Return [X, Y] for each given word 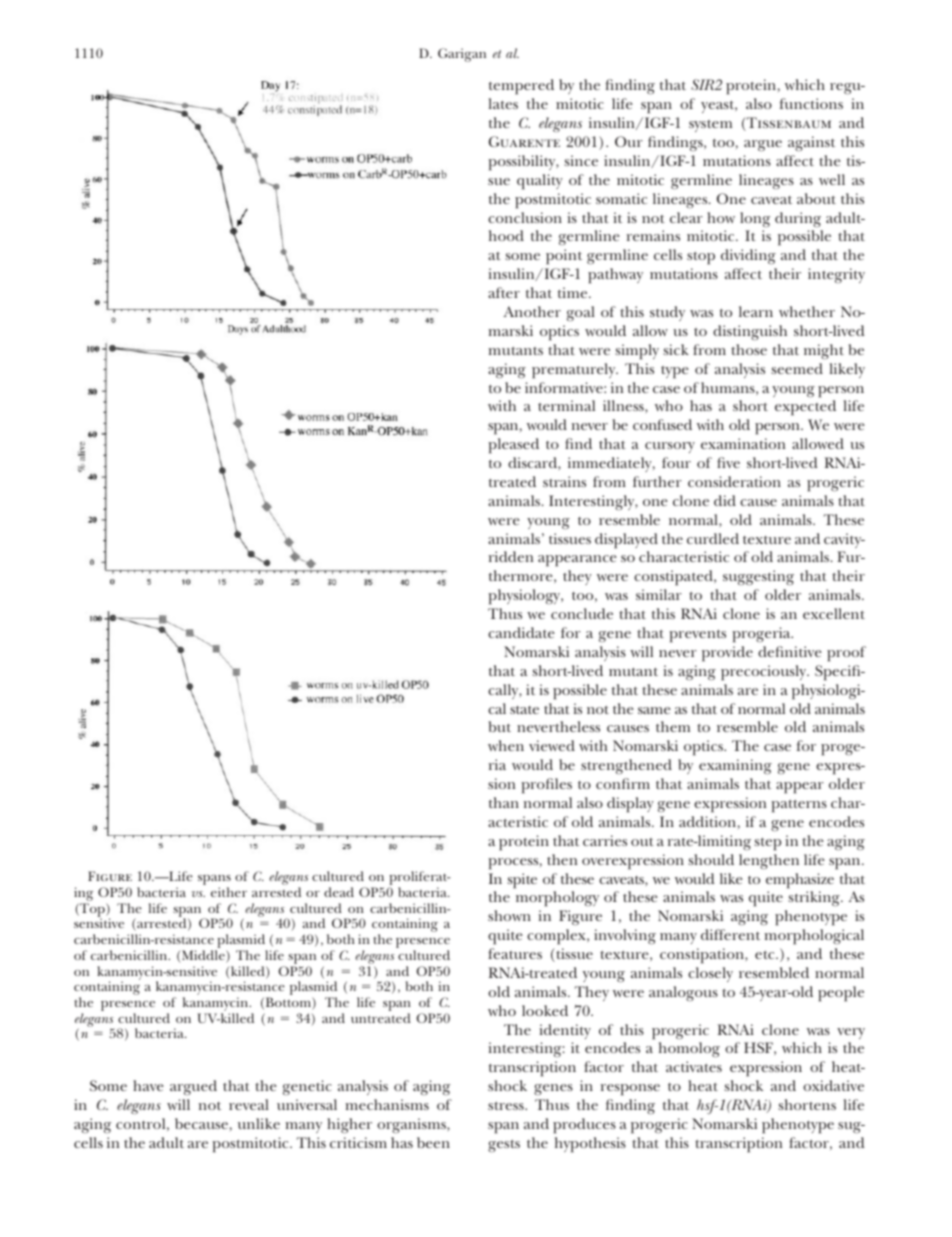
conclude [582, 613]
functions [811, 103]
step [767, 844]
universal [307, 1104]
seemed [797, 368]
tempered [521, 87]
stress [507, 1106]
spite [522, 881]
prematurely [575, 371]
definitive [790, 651]
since [581, 160]
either [229, 892]
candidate [521, 632]
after [504, 292]
